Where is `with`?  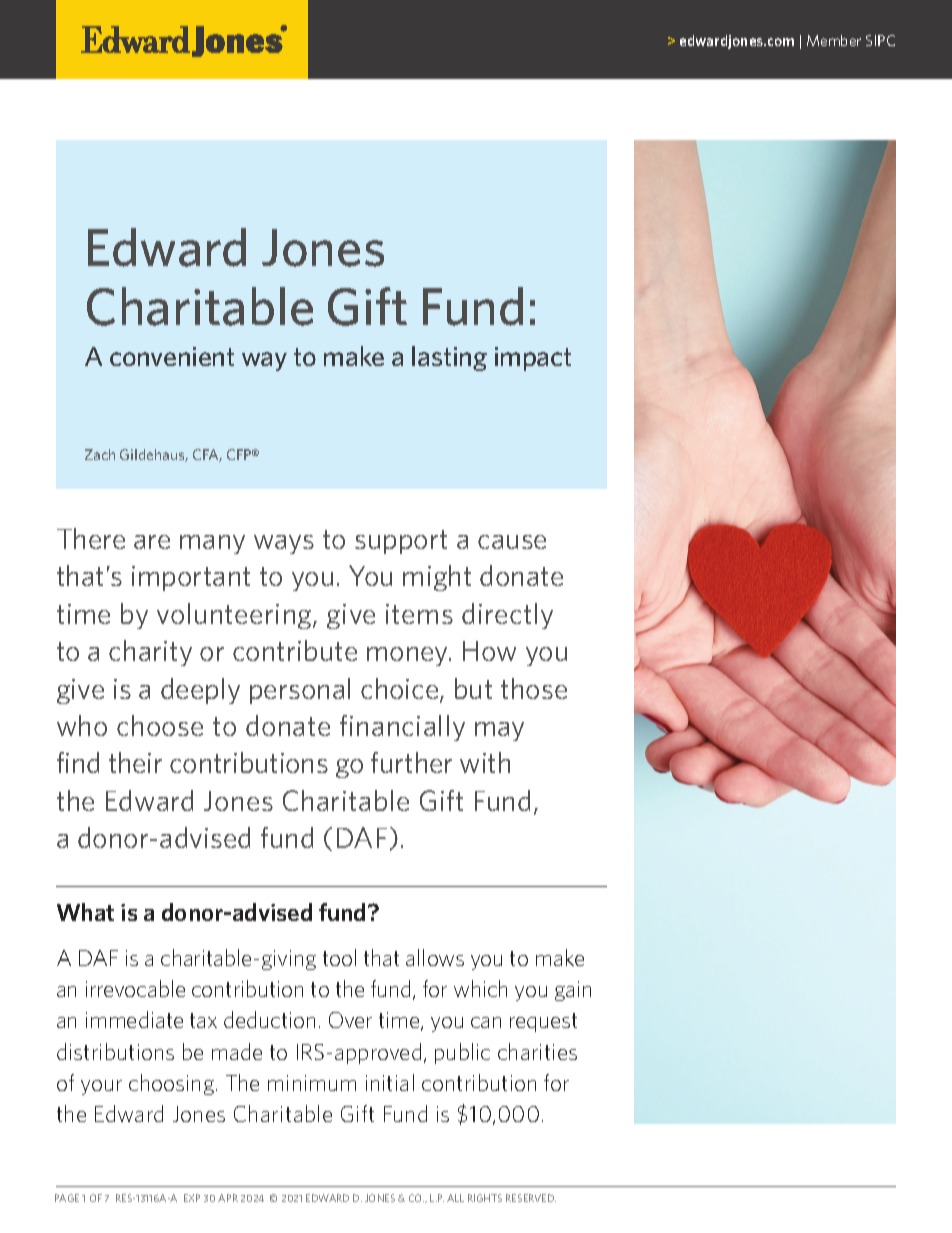 with is located at coordinates (485, 762).
